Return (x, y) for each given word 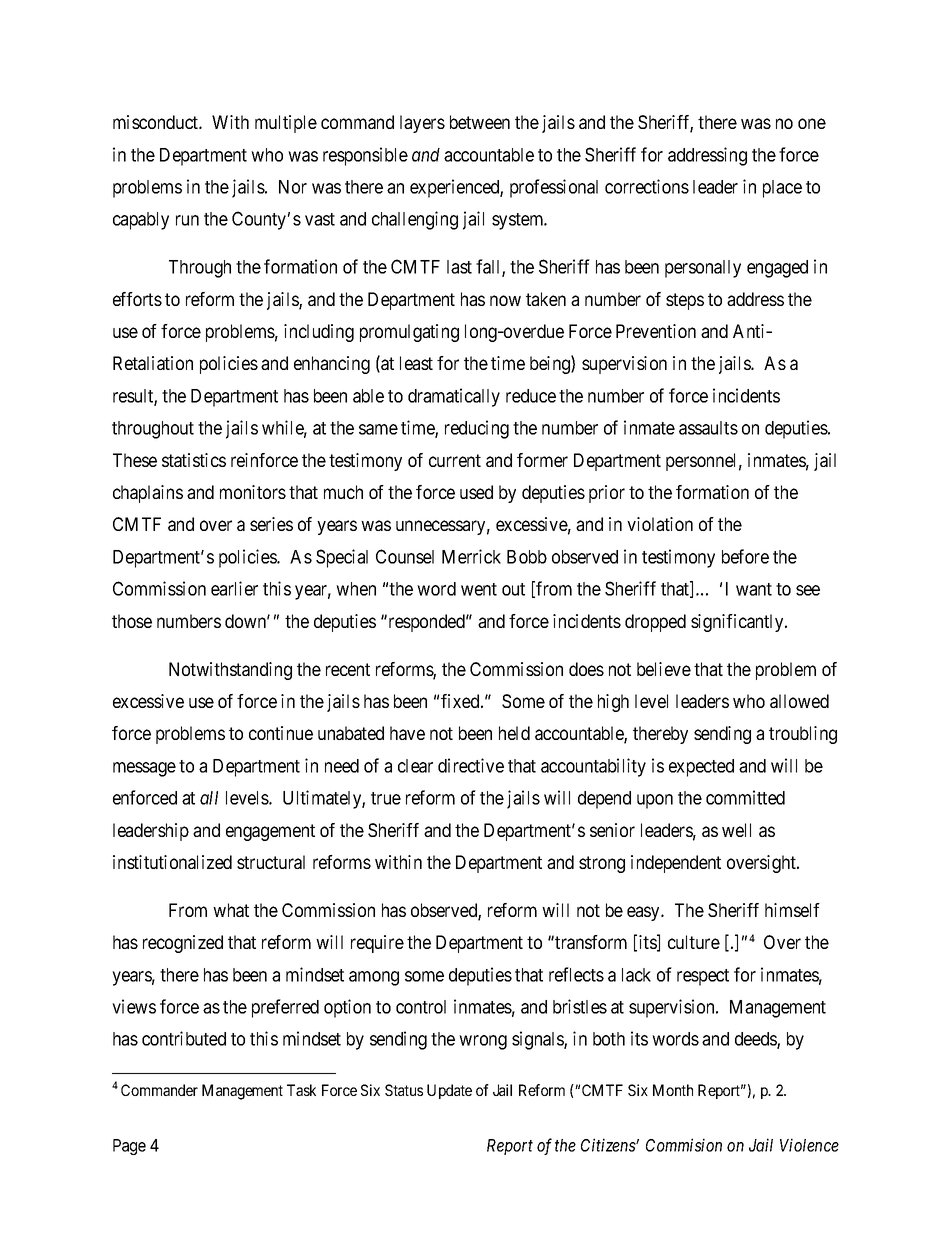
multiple (286, 124)
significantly (738, 623)
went (479, 589)
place (782, 189)
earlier (234, 588)
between (480, 122)
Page (129, 1147)
